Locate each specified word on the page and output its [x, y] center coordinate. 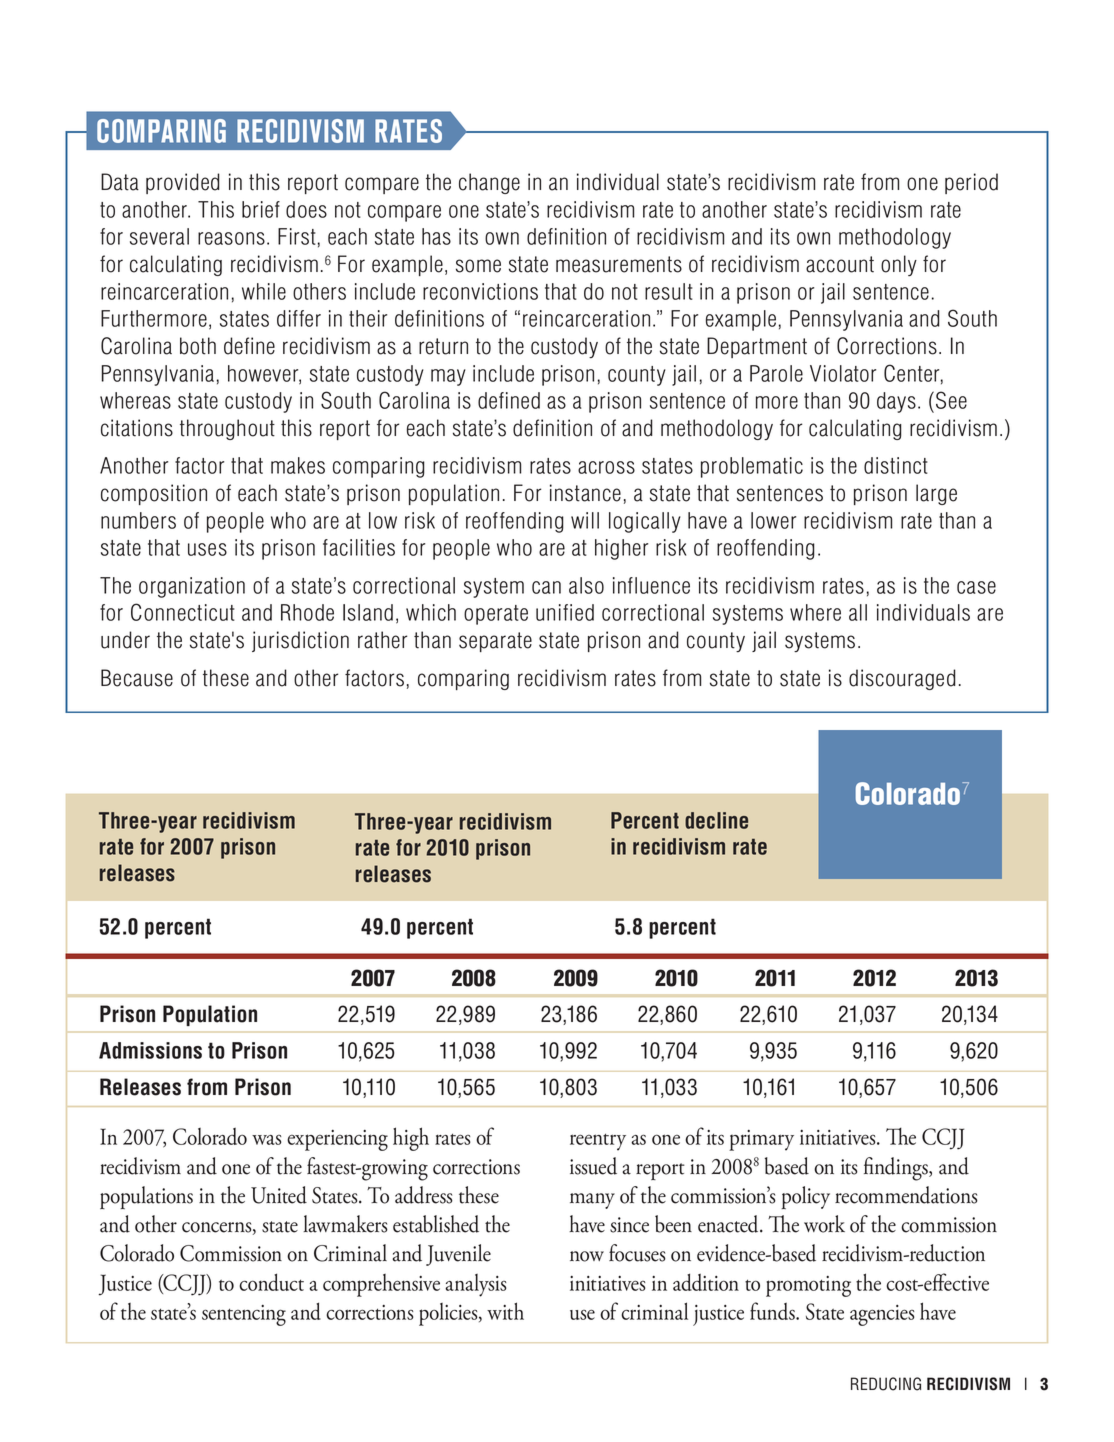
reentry [598, 1142]
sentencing [244, 1315]
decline [716, 820]
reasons [231, 238]
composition [154, 494]
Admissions [150, 1050]
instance [585, 493]
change [489, 183]
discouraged [902, 679]
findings [897, 1169]
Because [137, 678]
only [899, 265]
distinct [896, 465]
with [505, 1311]
